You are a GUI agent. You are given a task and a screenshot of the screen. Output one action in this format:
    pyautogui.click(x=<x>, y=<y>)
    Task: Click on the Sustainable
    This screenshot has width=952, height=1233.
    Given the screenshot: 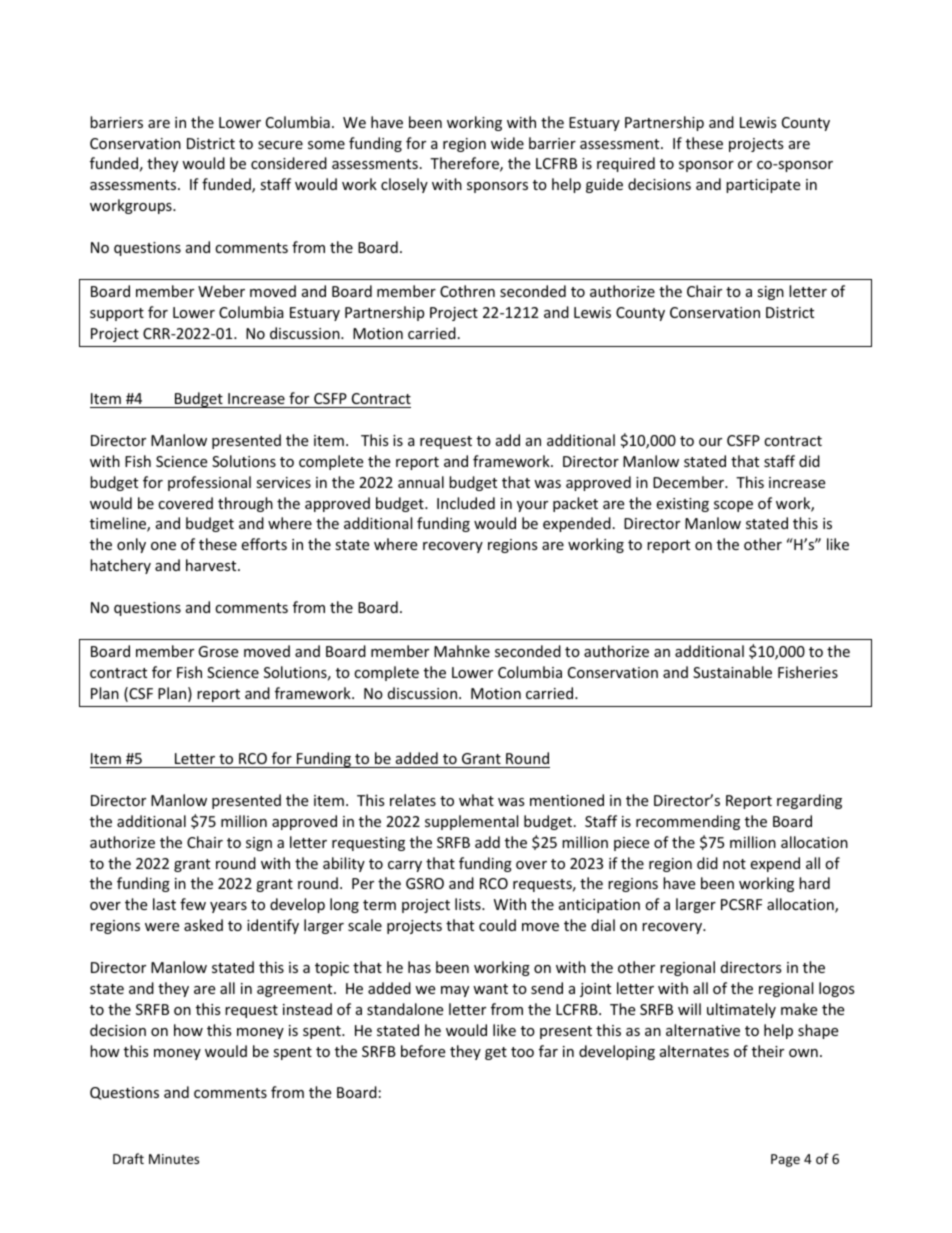 What is the action you would take?
    pyautogui.click(x=732, y=672)
